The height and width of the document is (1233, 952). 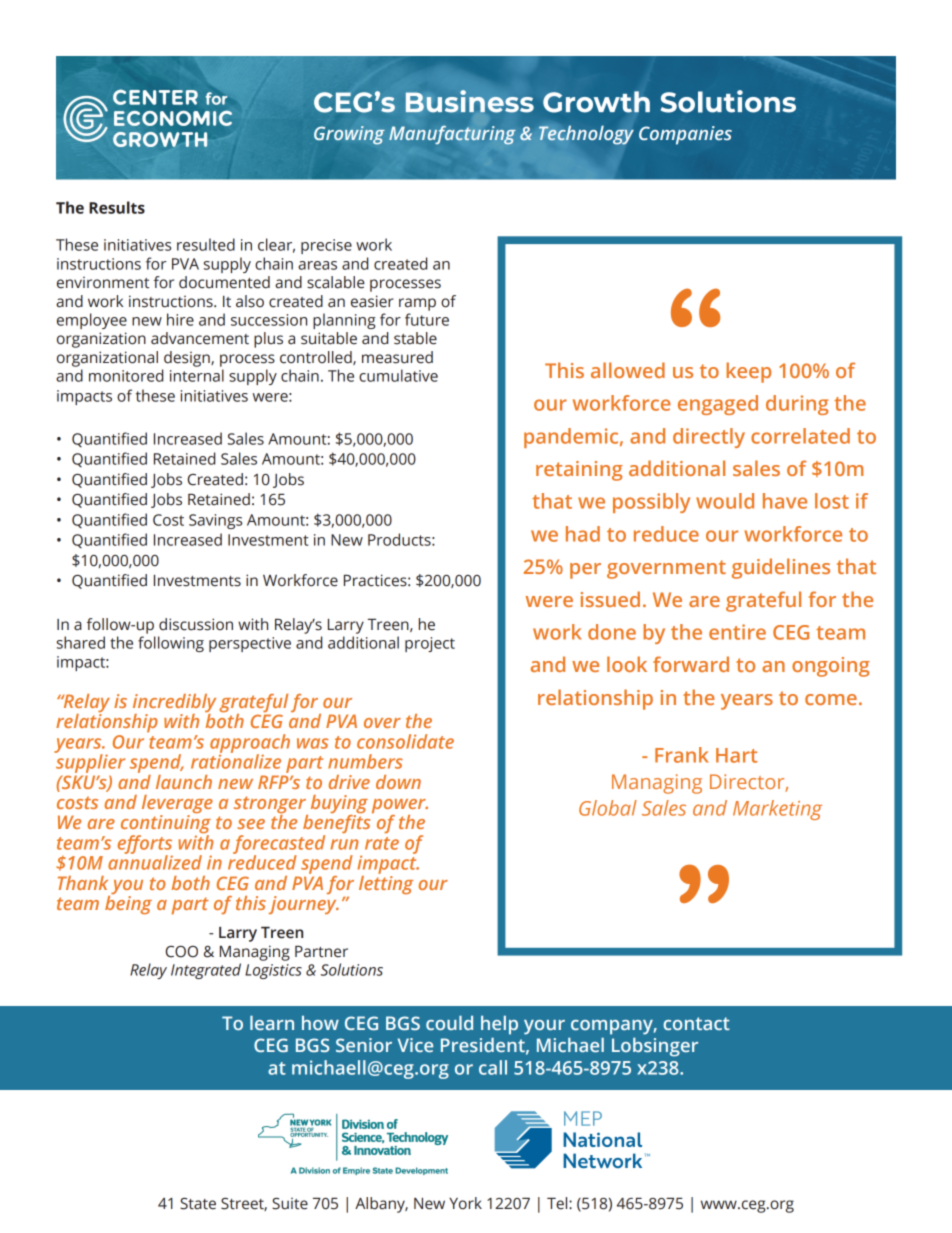 I want to click on power, so click(x=400, y=807).
